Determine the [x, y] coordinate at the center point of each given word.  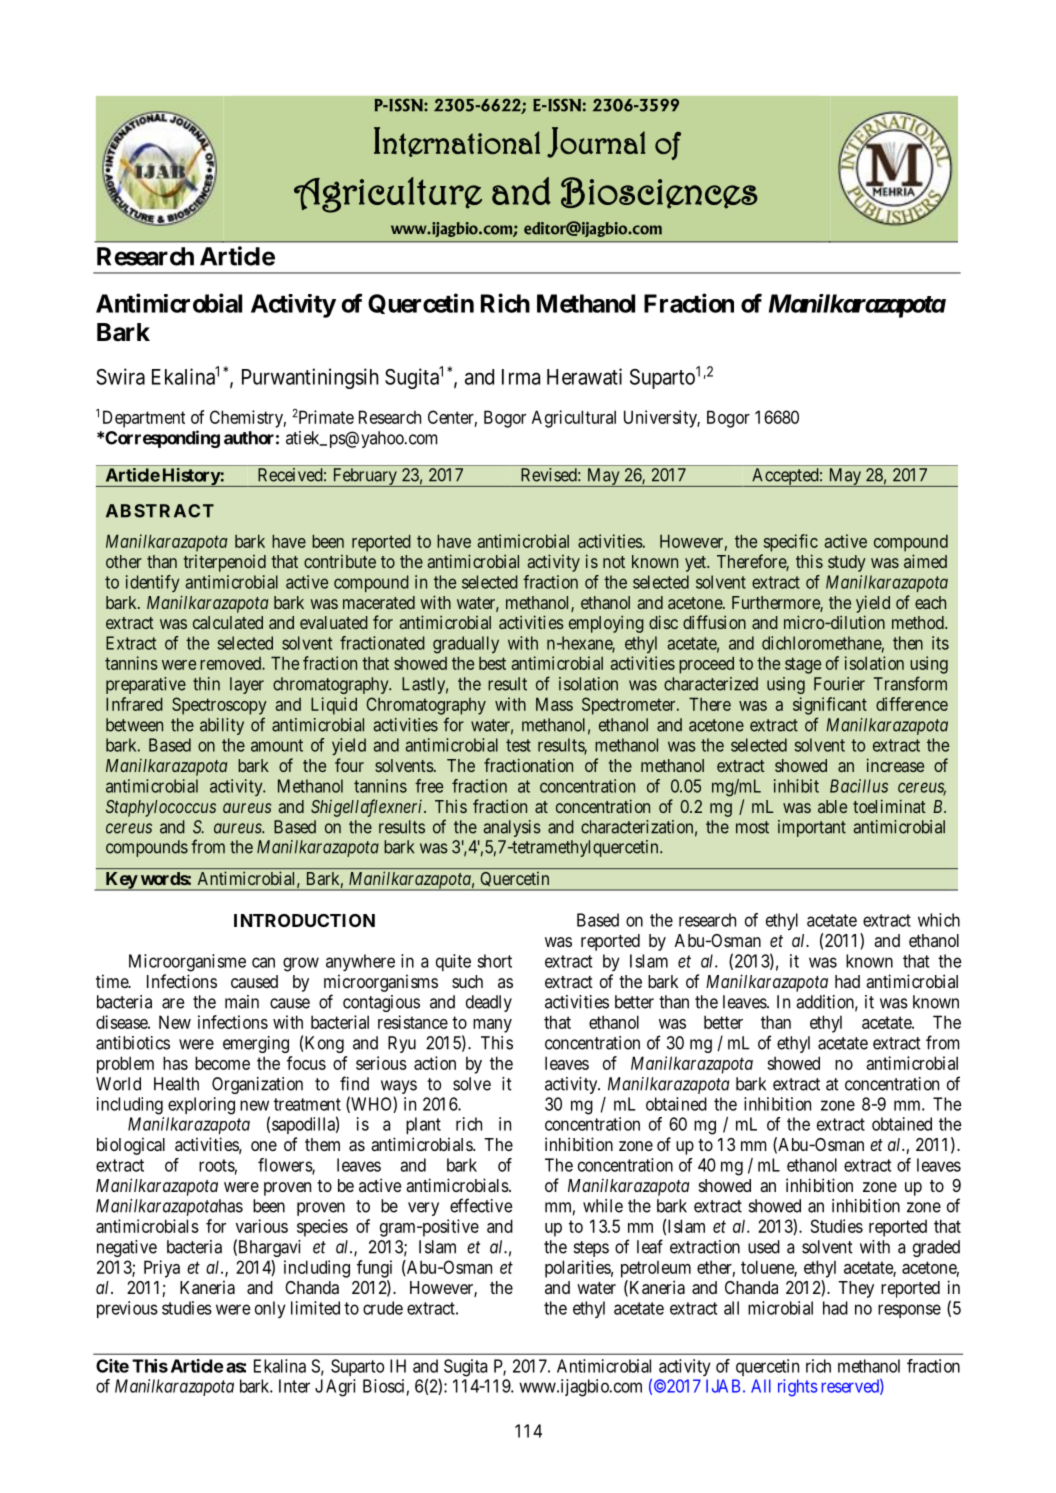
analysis [512, 828]
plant [423, 1125]
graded [936, 1248]
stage [803, 665]
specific [791, 543]
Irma [521, 377]
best [492, 663]
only [270, 1309]
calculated [228, 622]
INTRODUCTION [304, 920]
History [190, 477]
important [812, 828]
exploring [201, 1106]
